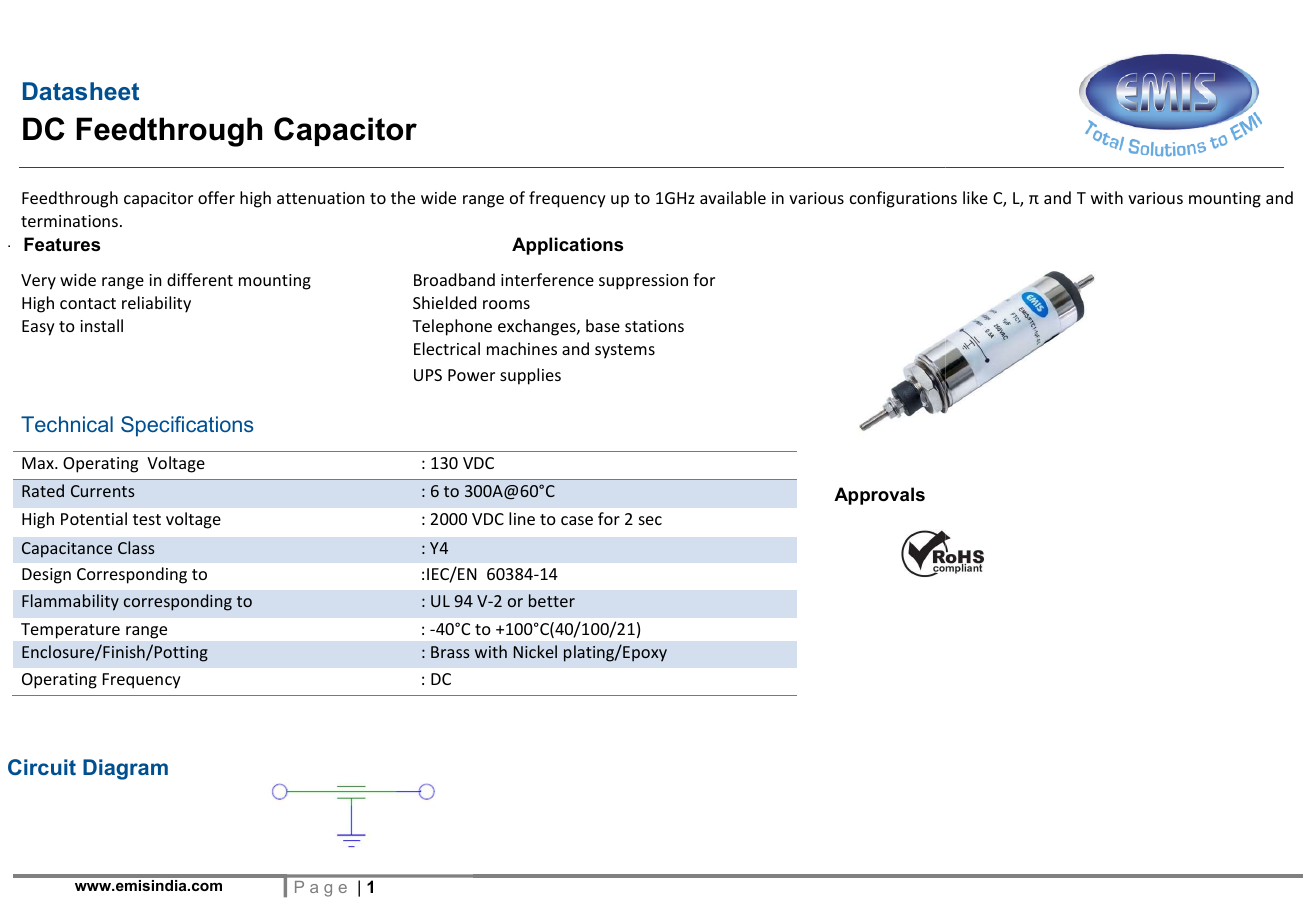 The image size is (1308, 924). I want to click on Datasheet, so click(81, 91).
